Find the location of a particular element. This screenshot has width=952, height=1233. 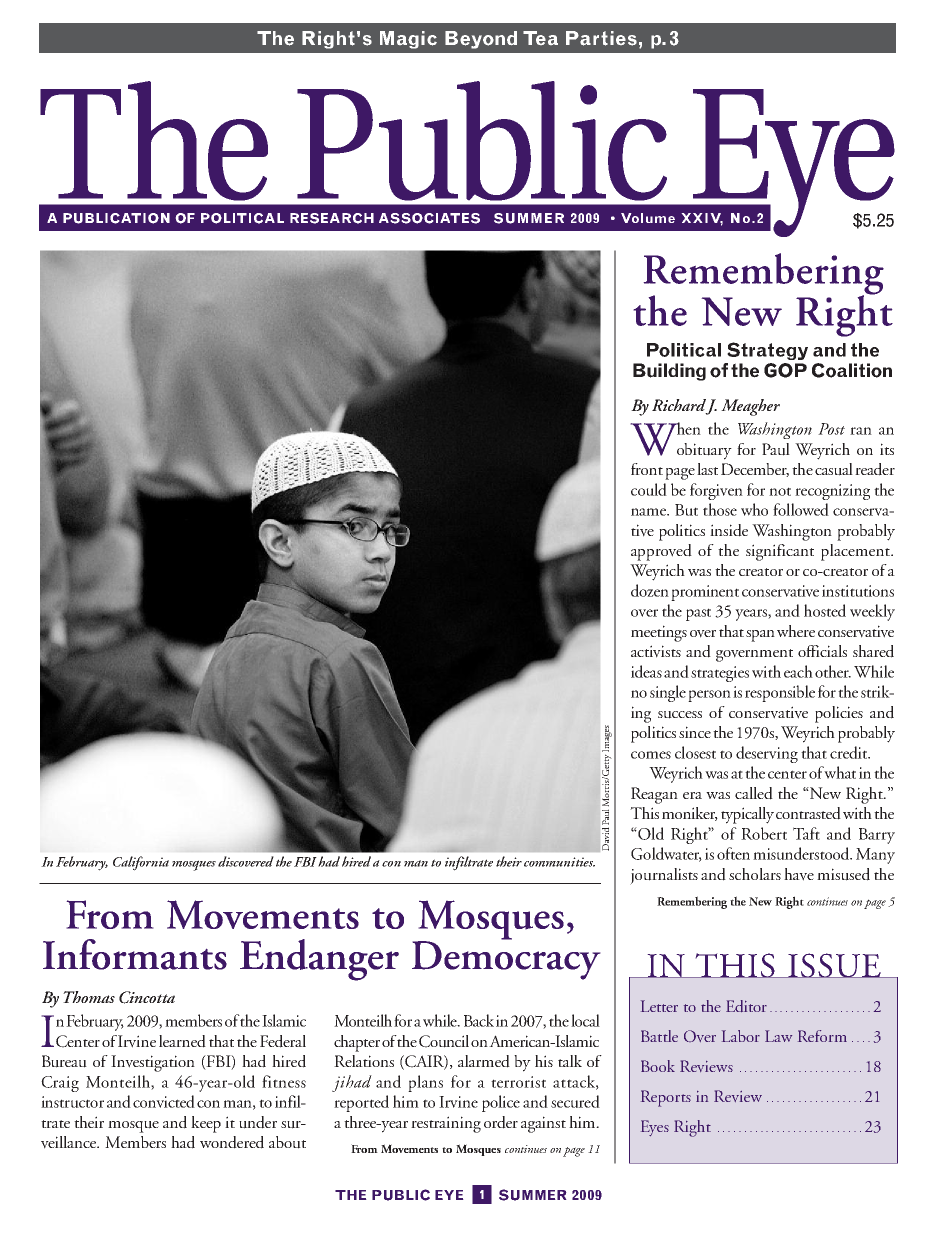

RESEARCH is located at coordinates (332, 218).
